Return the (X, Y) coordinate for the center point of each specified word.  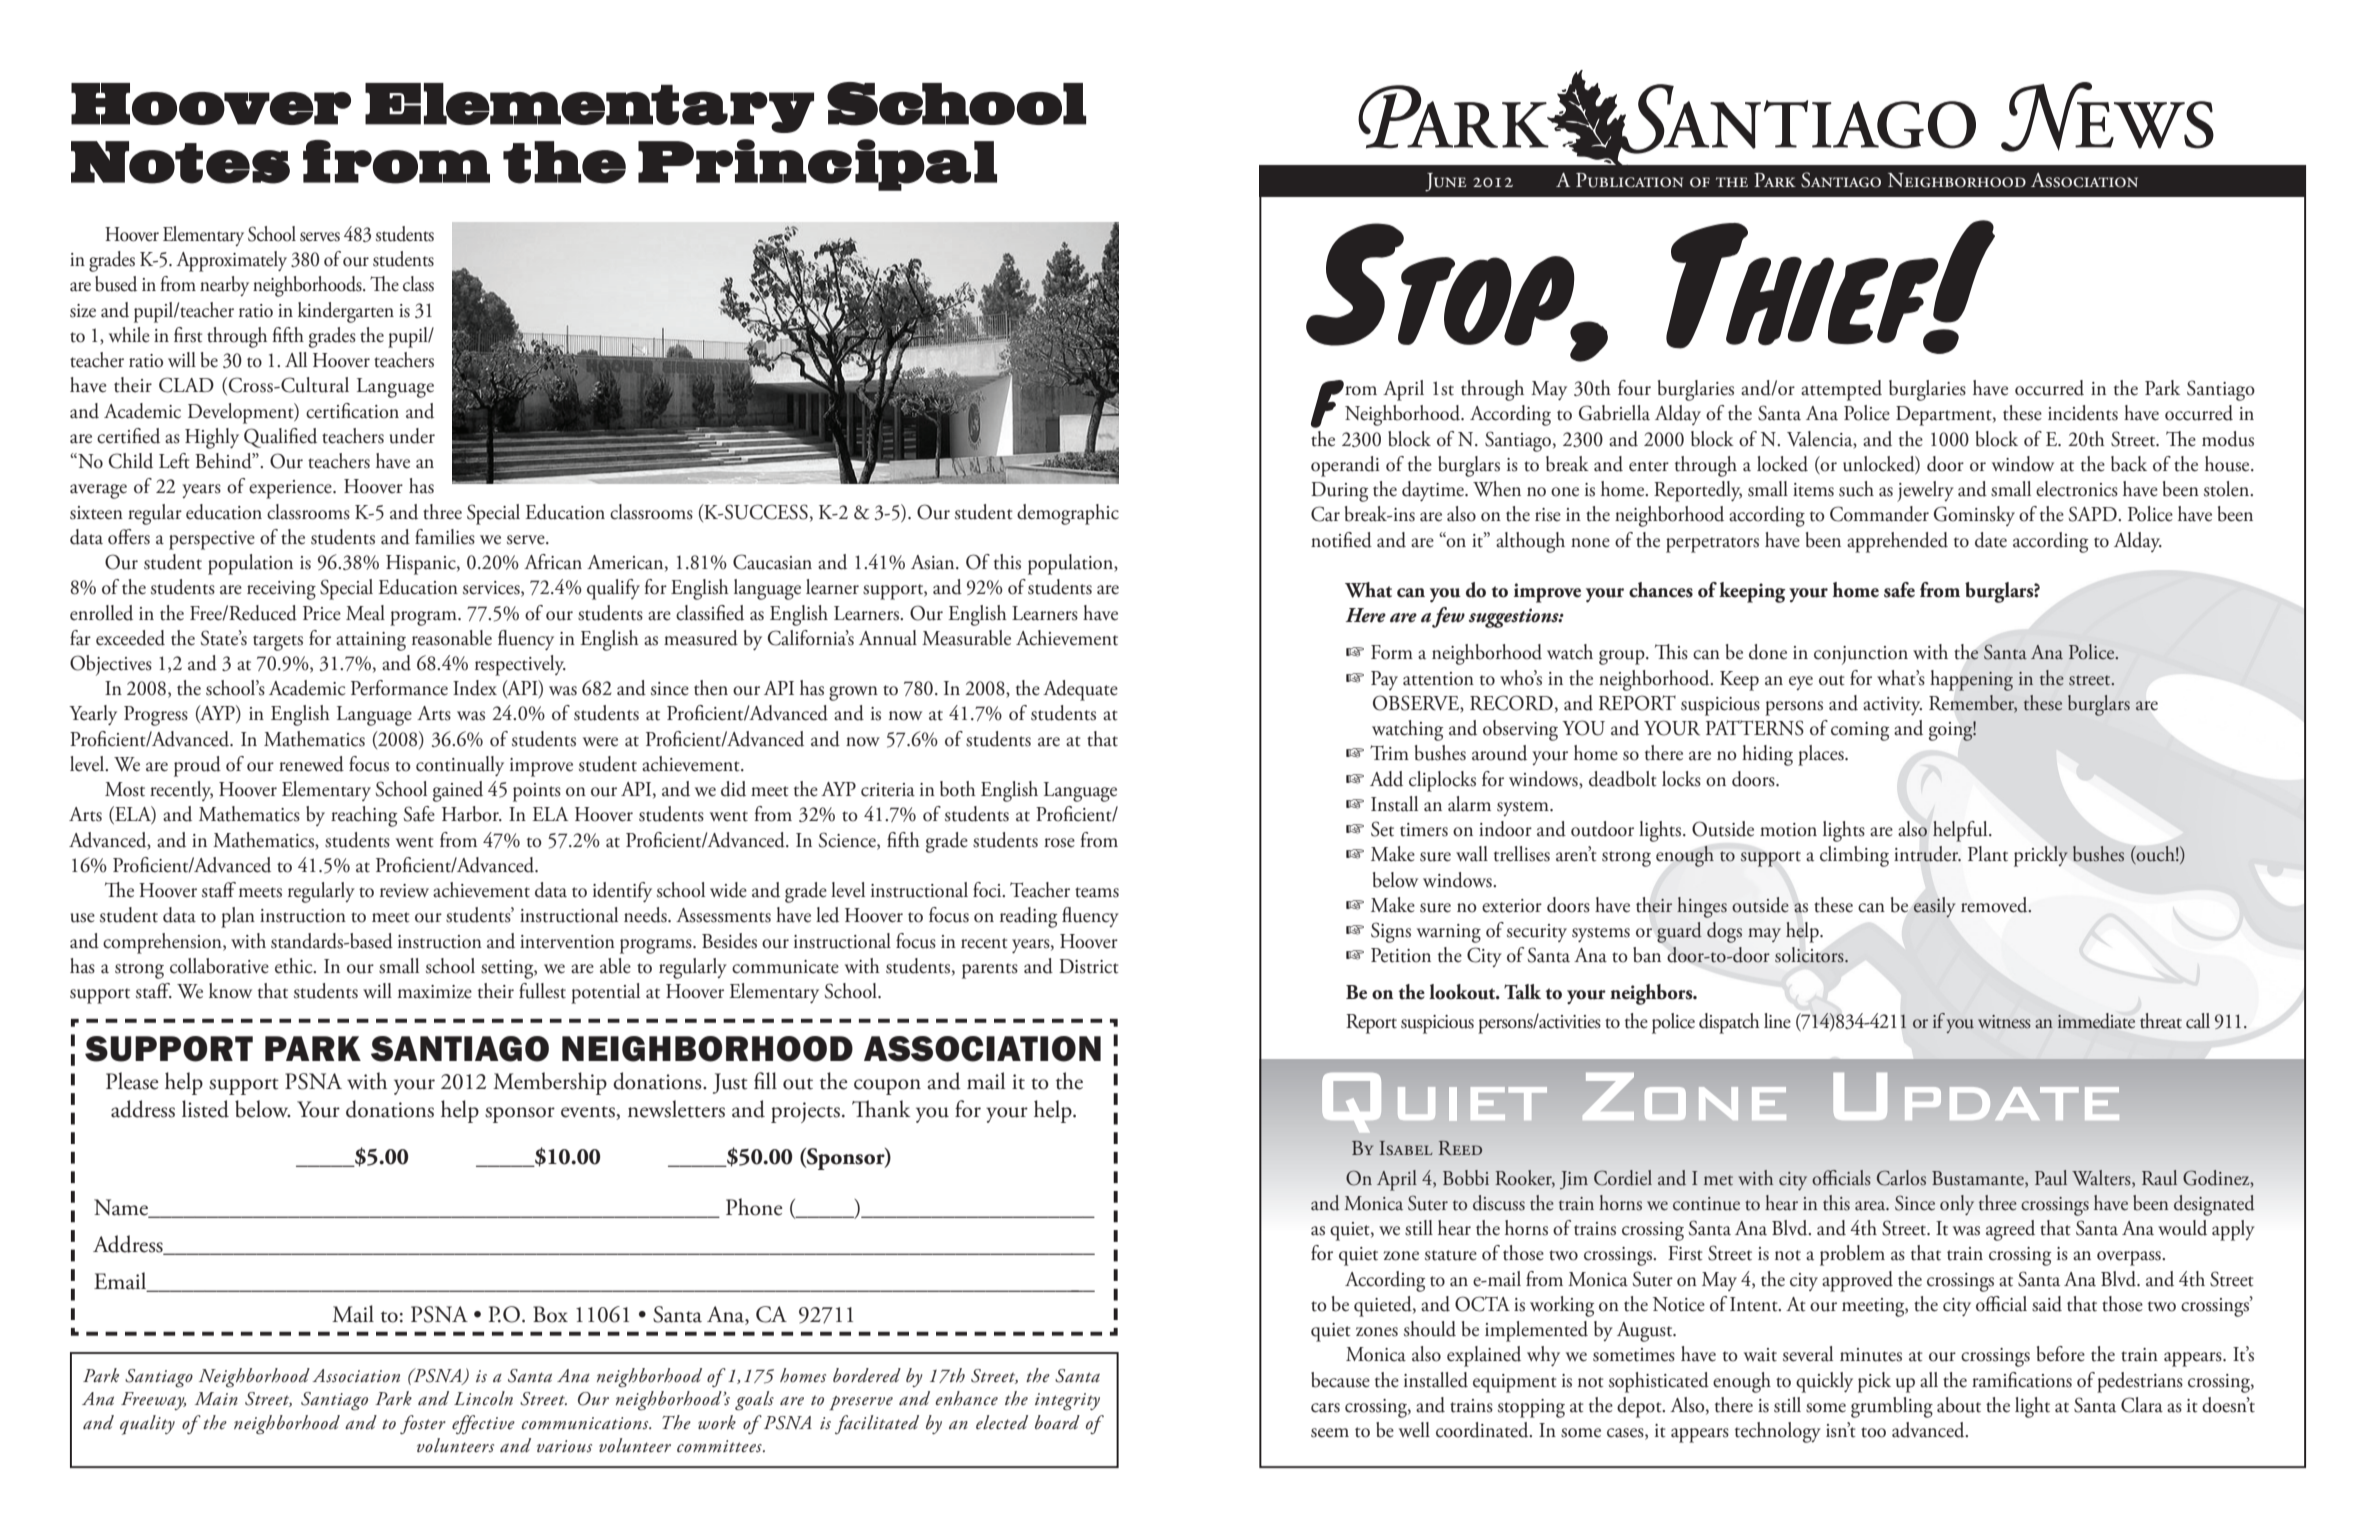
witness (2004, 1022)
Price (322, 613)
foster (423, 1424)
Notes (180, 162)
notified (1341, 540)
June (1445, 182)
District (1089, 966)
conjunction (1861, 655)
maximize (435, 992)
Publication (1629, 180)
